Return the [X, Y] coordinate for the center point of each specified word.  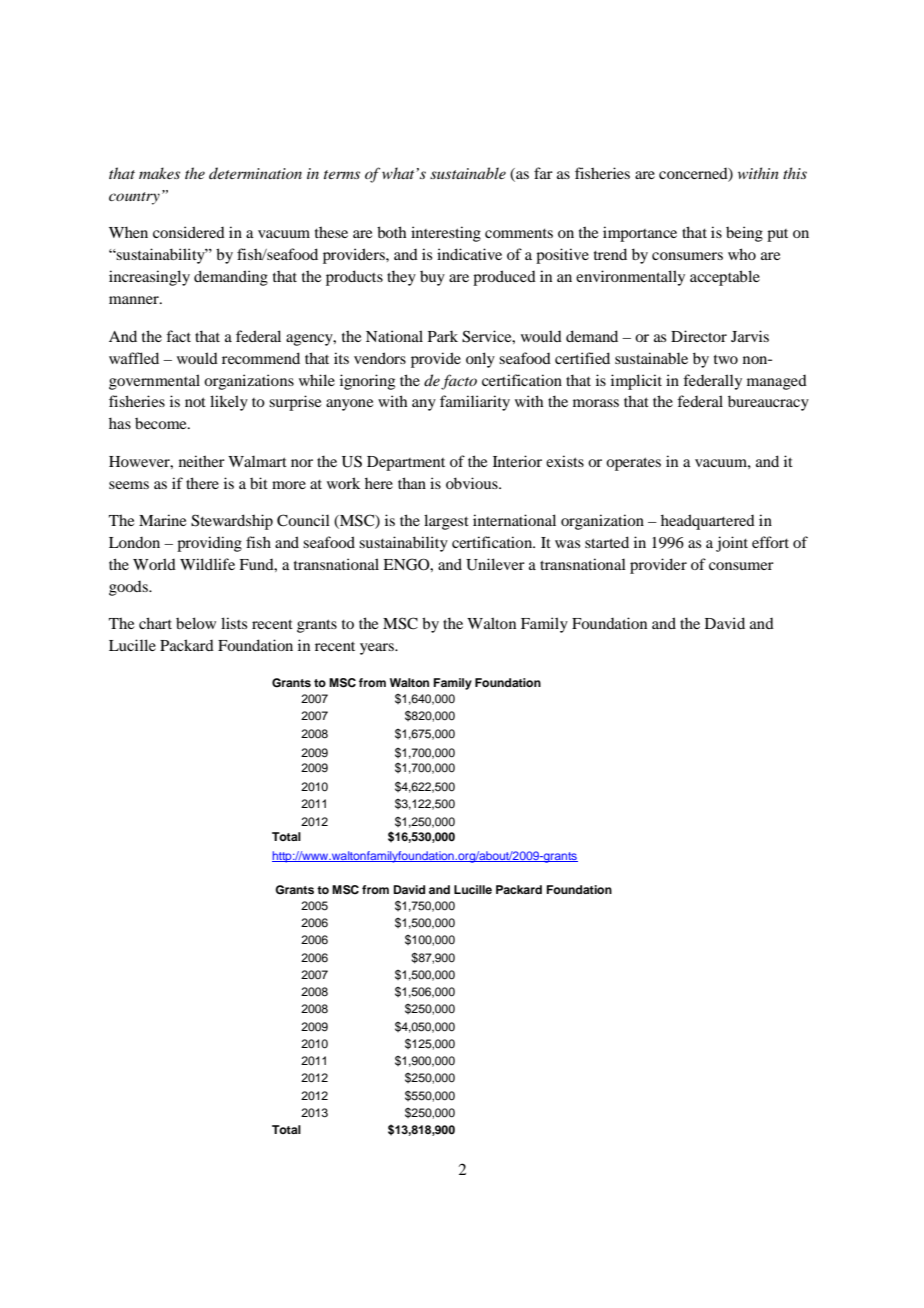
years [378, 649]
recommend [261, 358]
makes [159, 173]
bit [259, 483]
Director [699, 336]
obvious [473, 483]
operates [633, 464]
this [795, 173]
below [196, 623]
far [543, 173]
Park [443, 336]
